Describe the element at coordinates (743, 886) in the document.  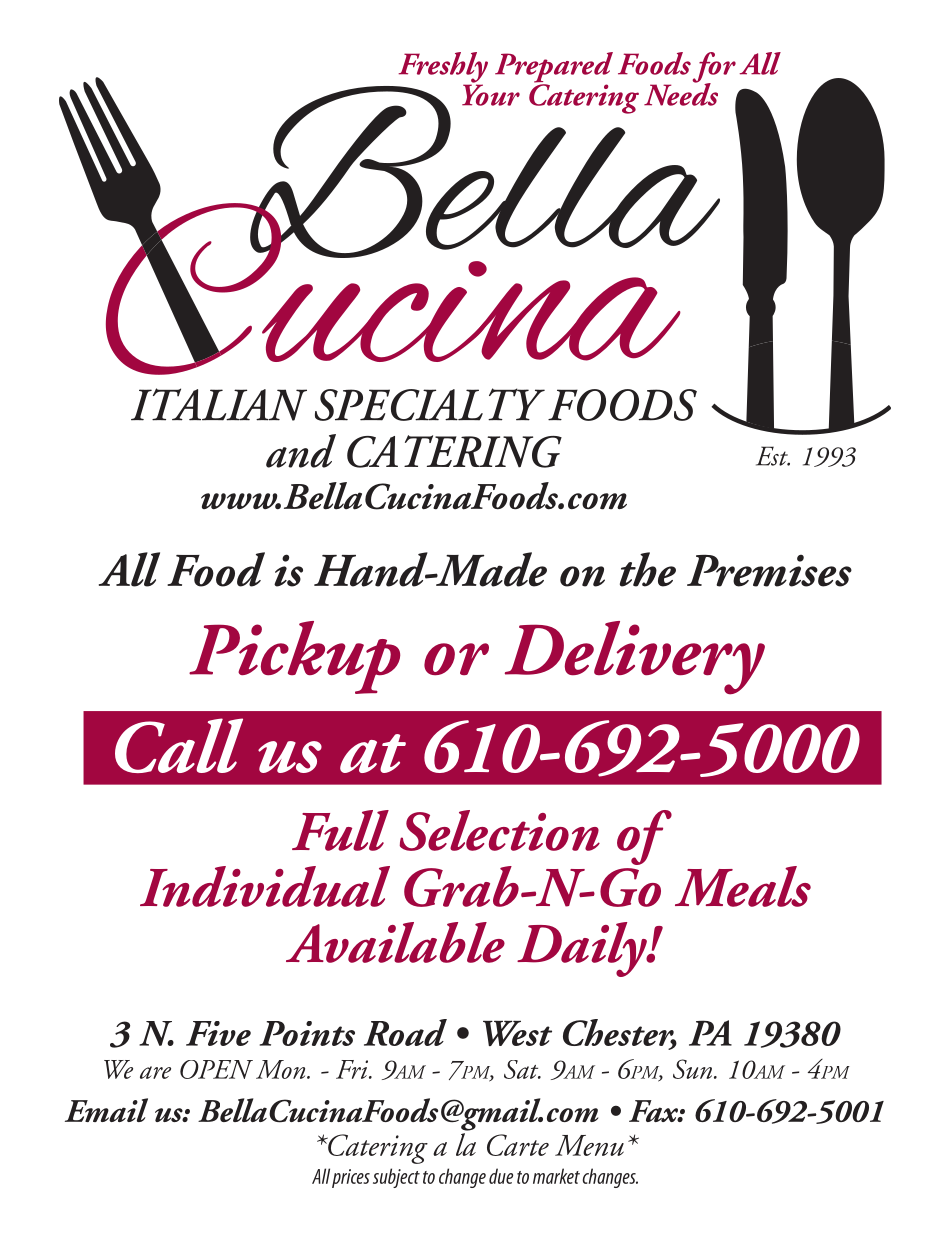
I see `Meals` at that location.
